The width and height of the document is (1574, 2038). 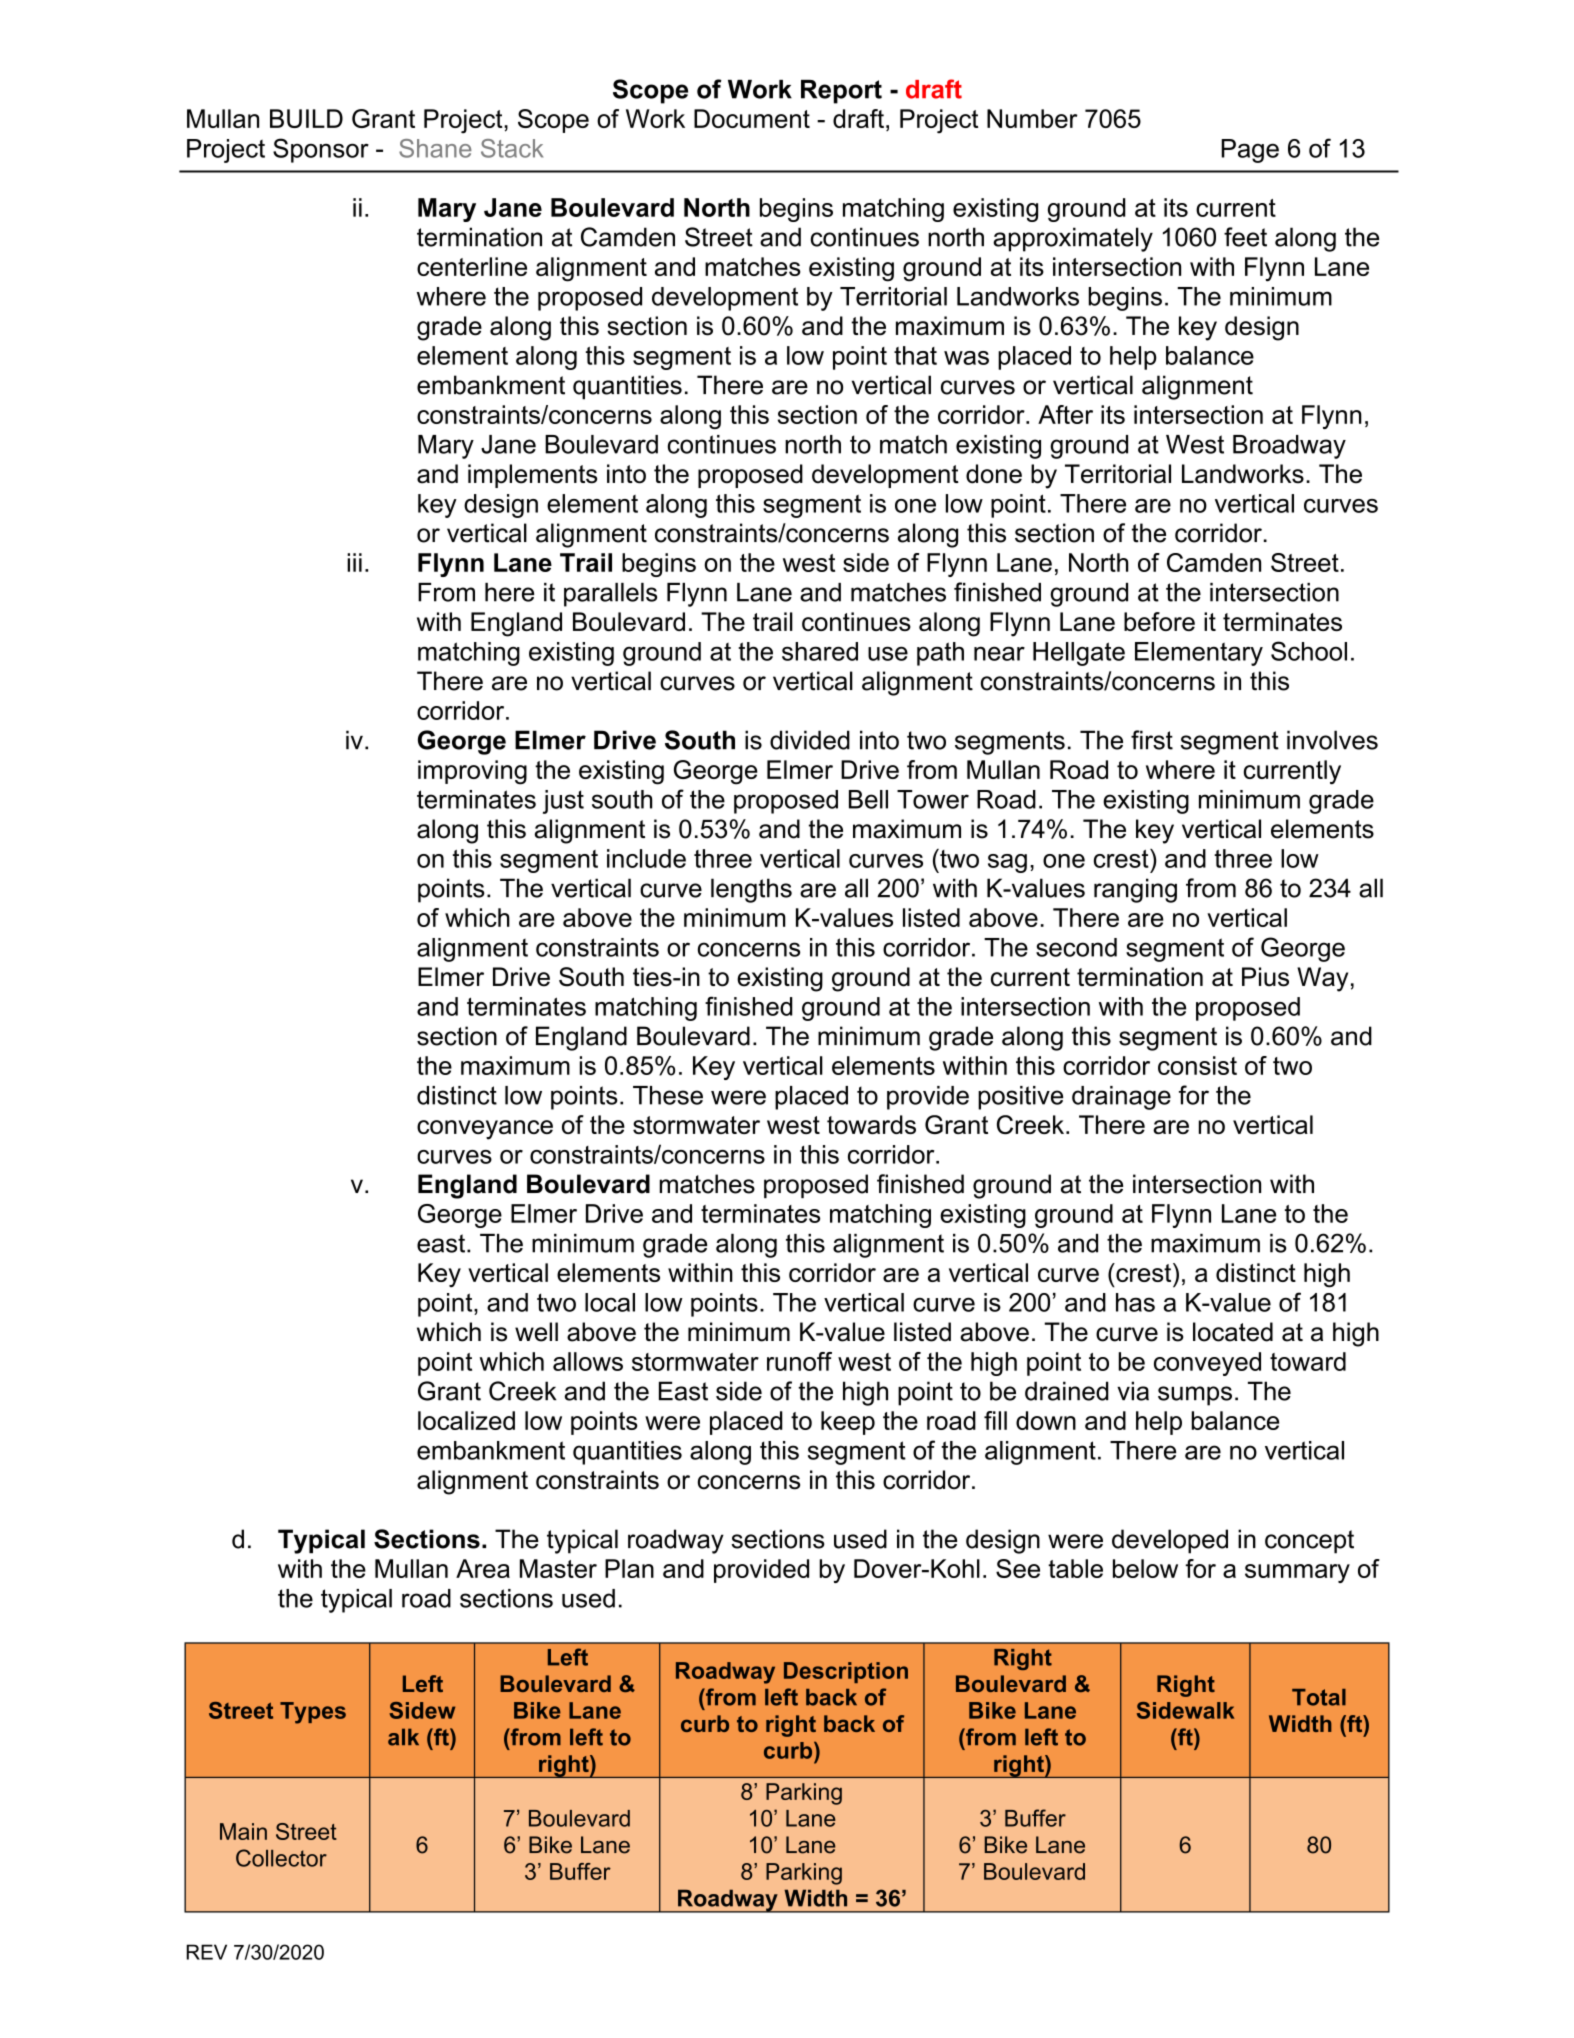 What do you see at coordinates (846, 1672) in the document?
I see `Description` at bounding box center [846, 1672].
